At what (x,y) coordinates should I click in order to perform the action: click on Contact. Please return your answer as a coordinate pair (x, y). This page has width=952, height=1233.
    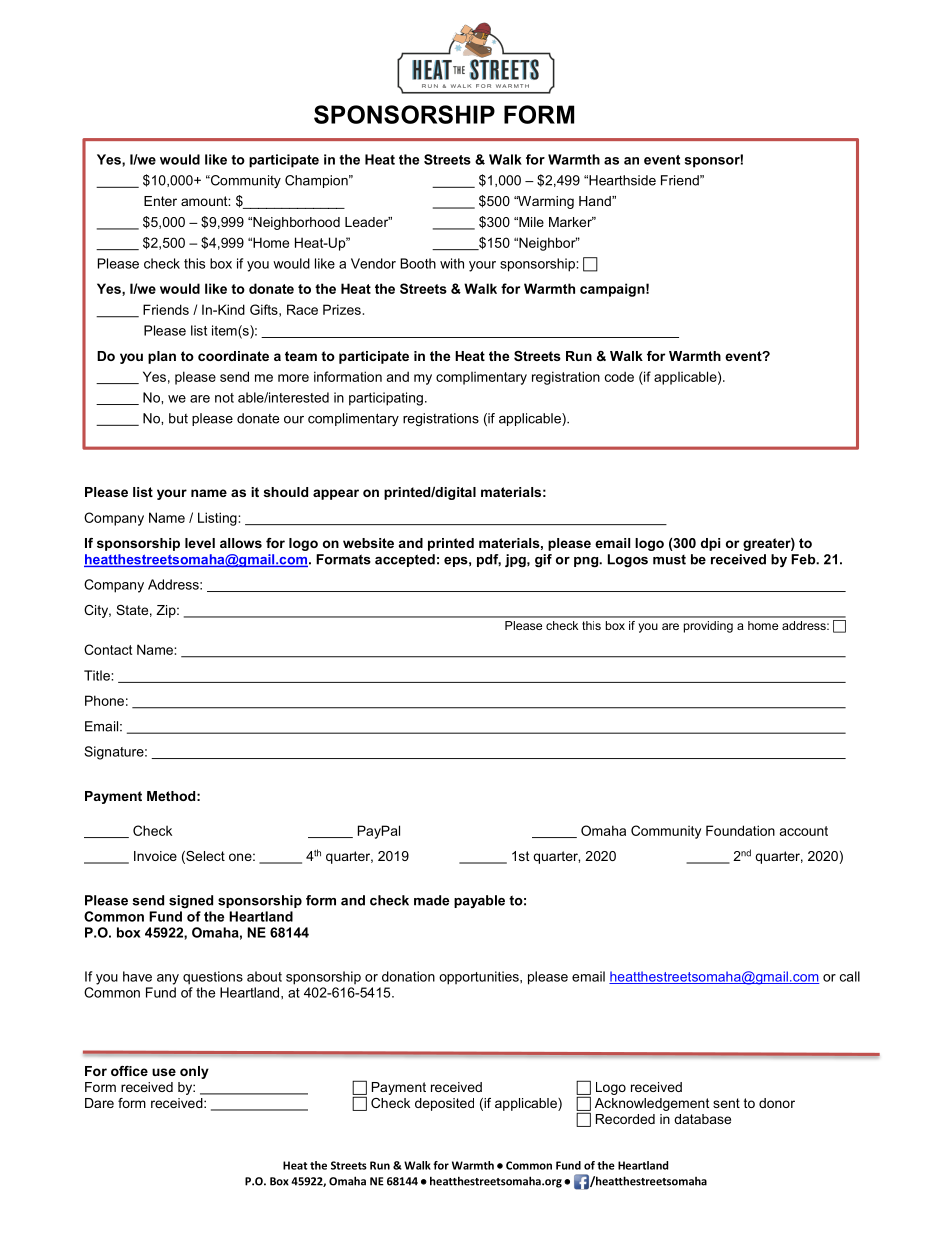
    Looking at the image, I should click on (108, 649).
